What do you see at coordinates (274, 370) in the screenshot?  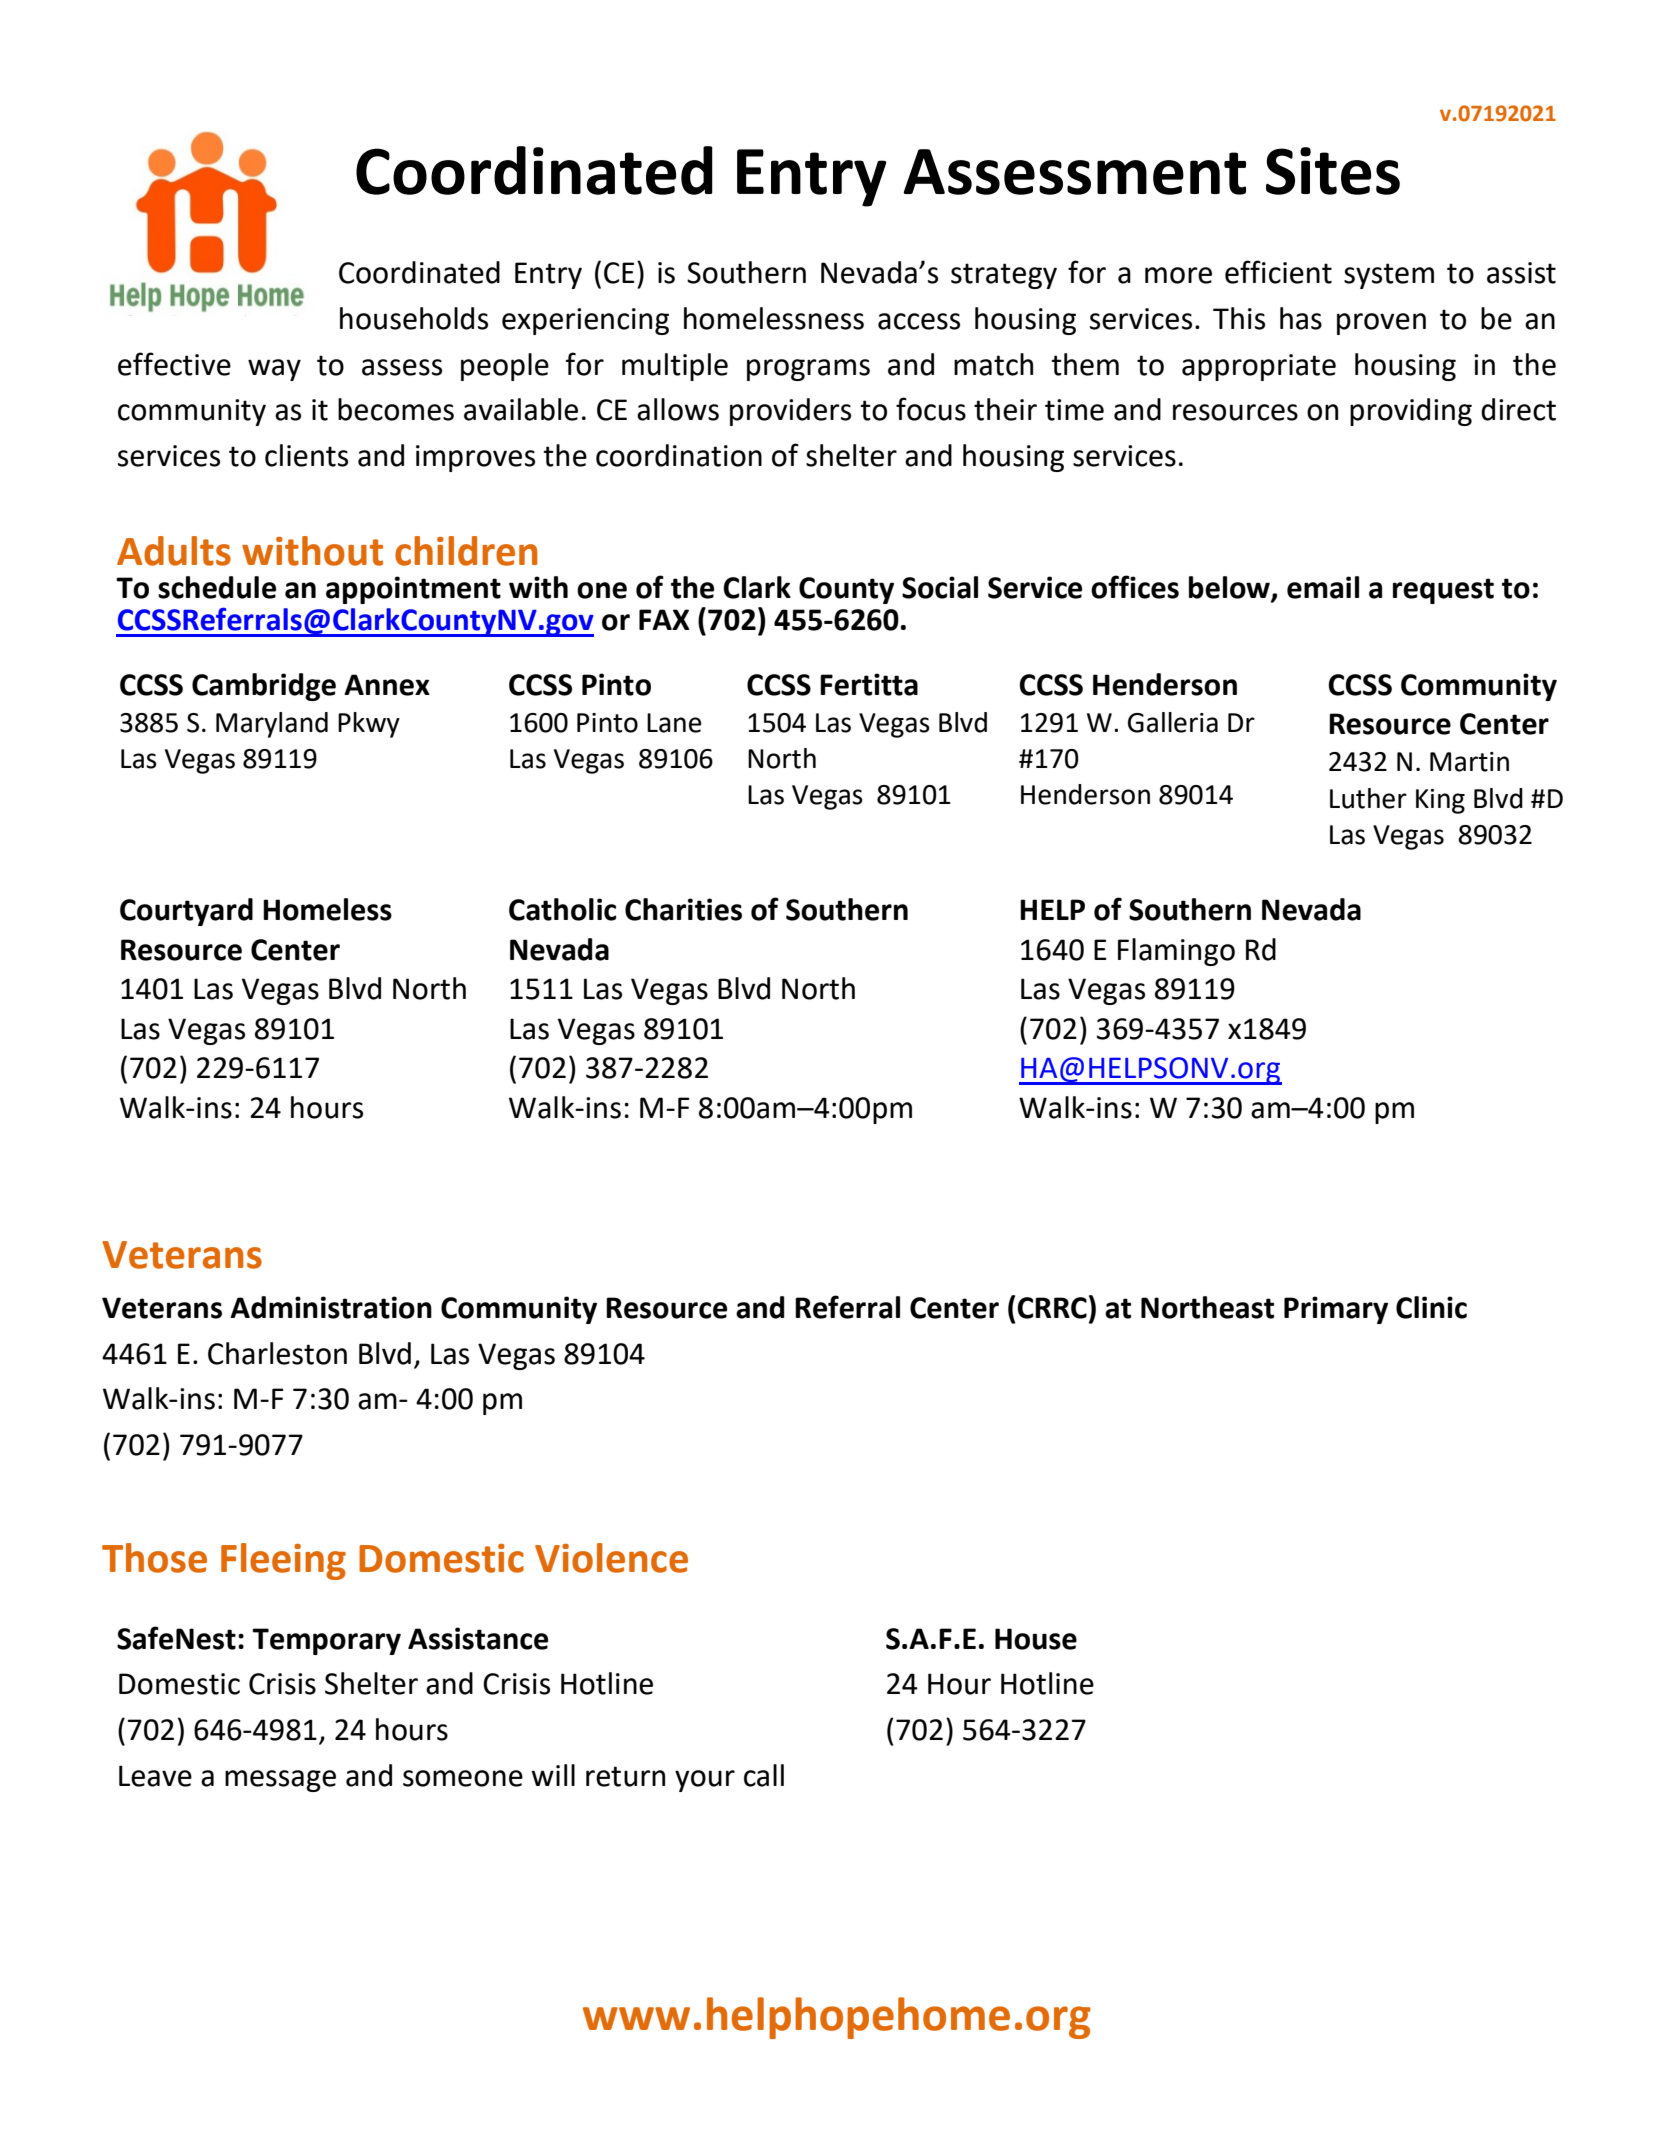 I see `way` at bounding box center [274, 370].
